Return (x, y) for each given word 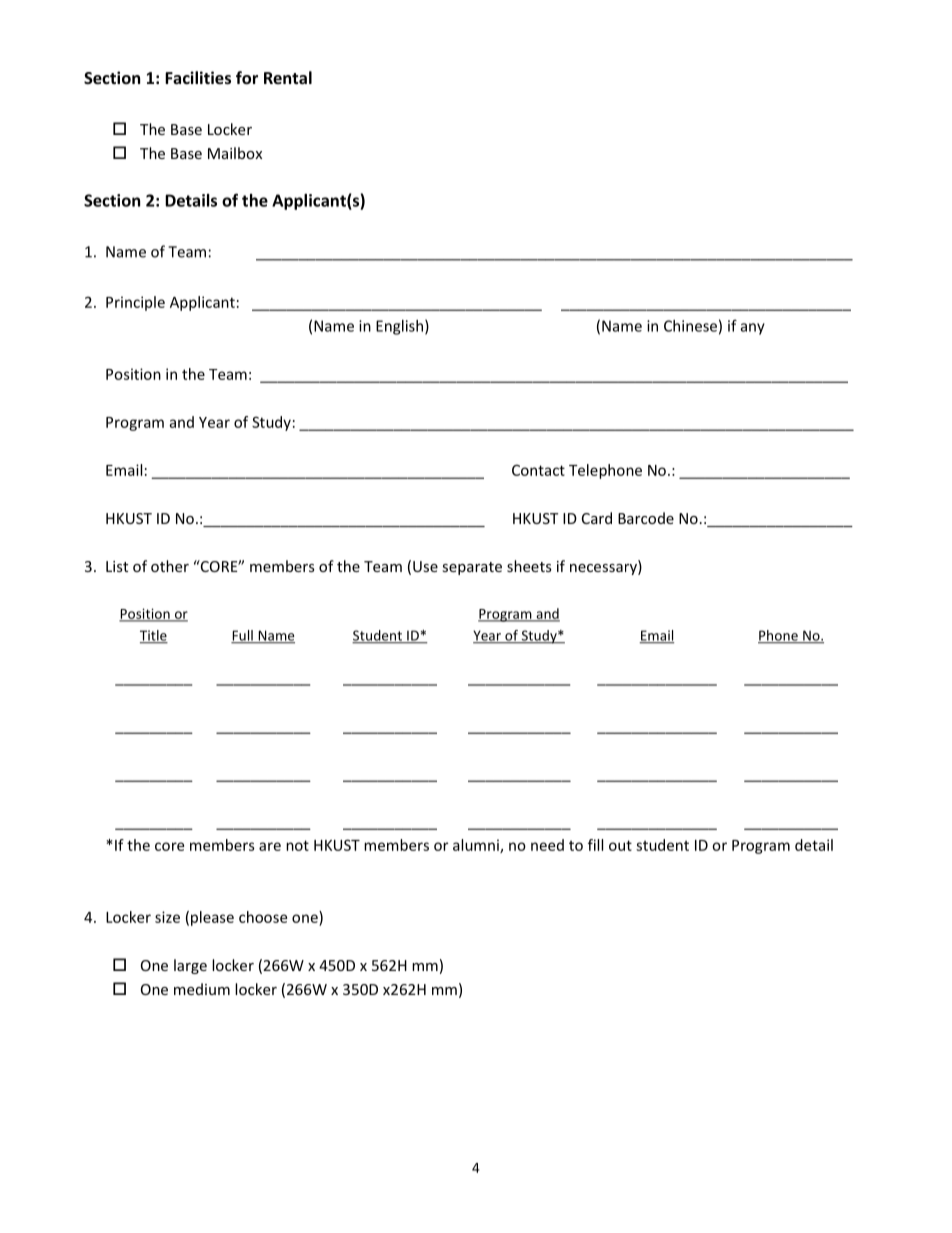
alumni (477, 846)
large (190, 966)
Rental (288, 77)
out (620, 845)
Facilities (198, 77)
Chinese (690, 326)
